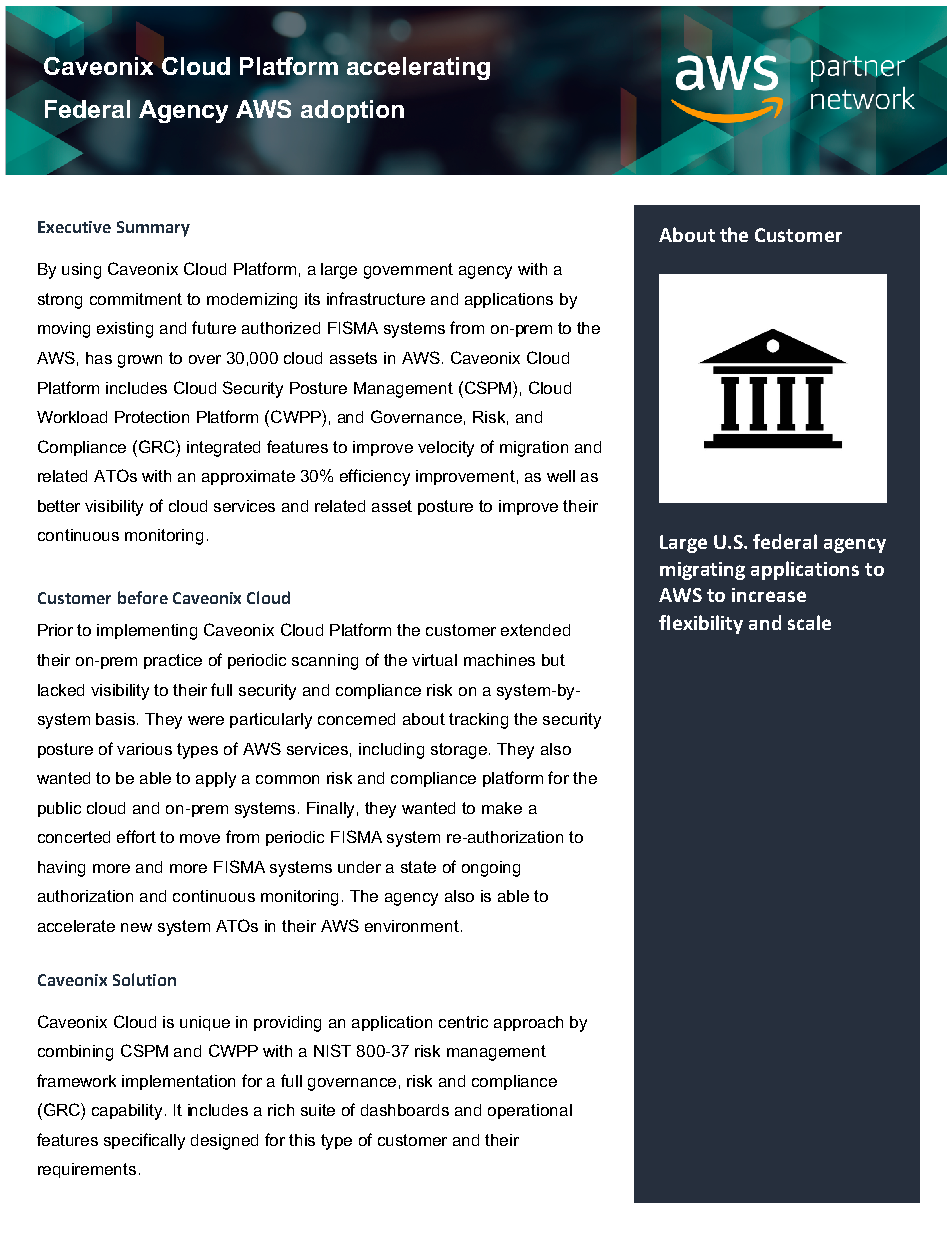 The width and height of the page is (952, 1233). I want to click on virtual, so click(434, 660).
